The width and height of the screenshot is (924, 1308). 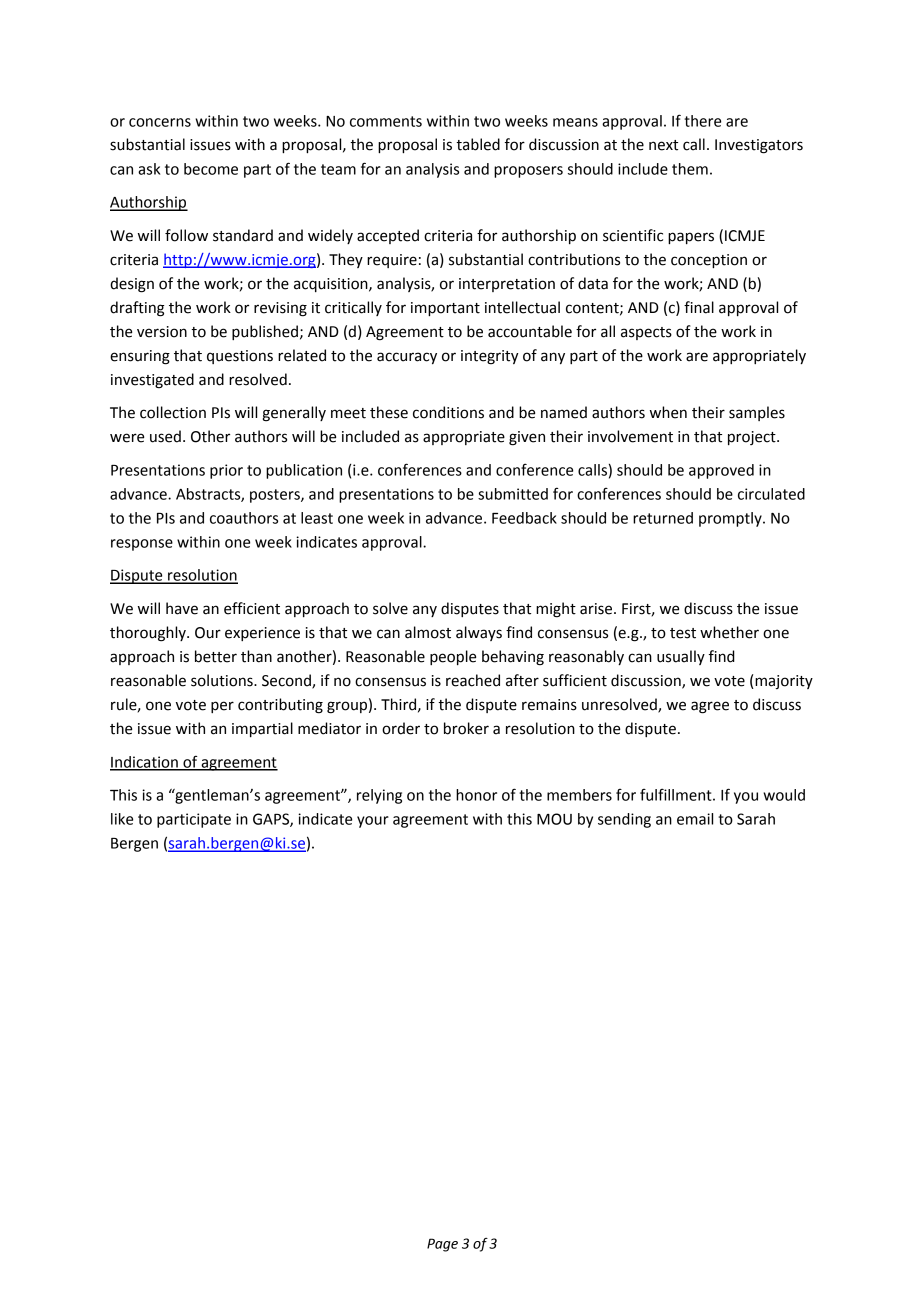 What do you see at coordinates (478, 144) in the screenshot?
I see `tabled` at bounding box center [478, 144].
